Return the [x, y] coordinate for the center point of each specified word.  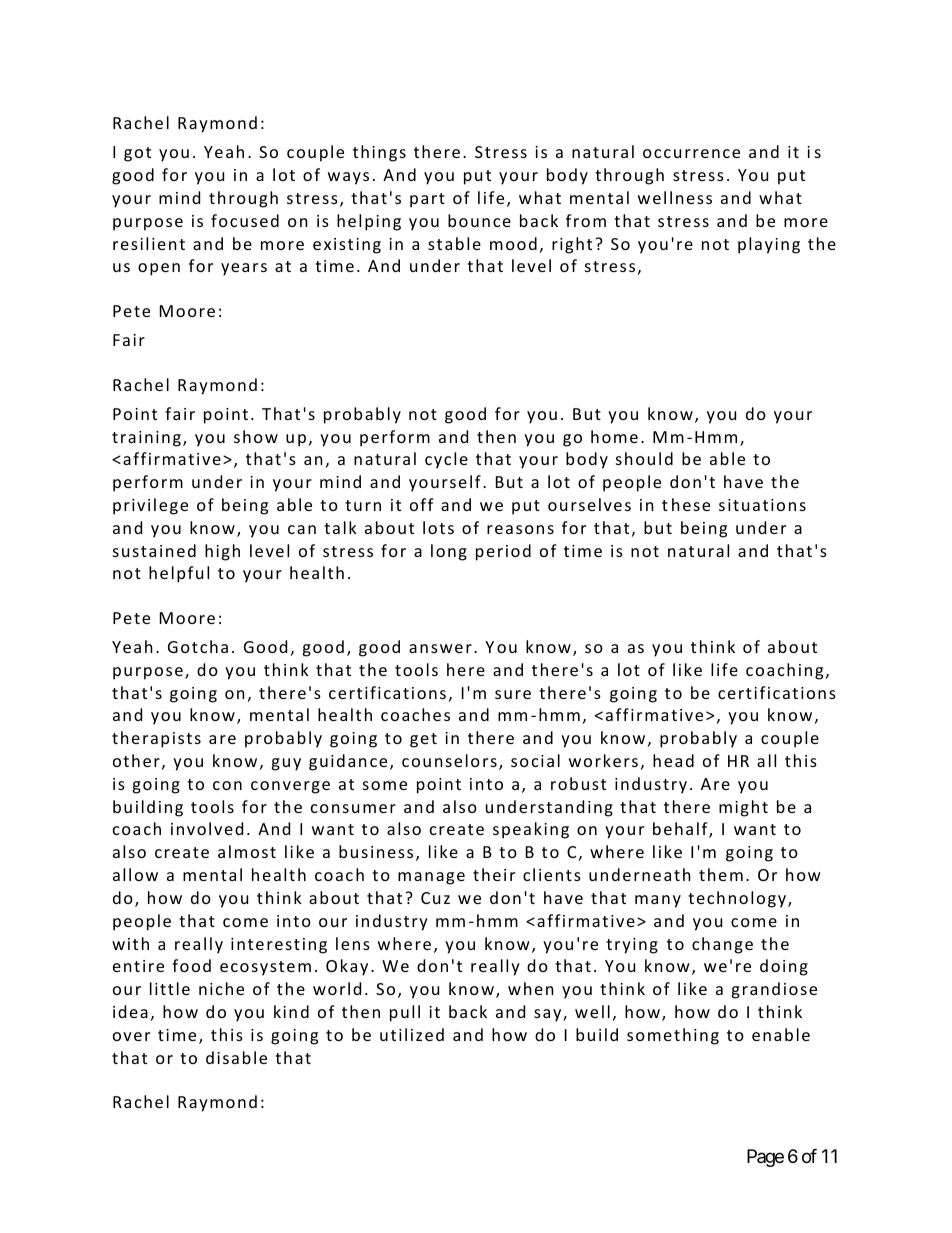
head [673, 760]
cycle [446, 460]
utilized [412, 1034]
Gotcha [198, 646]
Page [765, 1158]
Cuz [435, 898]
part [427, 200]
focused [245, 220]
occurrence [691, 153]
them [721, 874]
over [131, 1036]
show [256, 436]
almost [247, 851]
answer [440, 648]
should [644, 458]
